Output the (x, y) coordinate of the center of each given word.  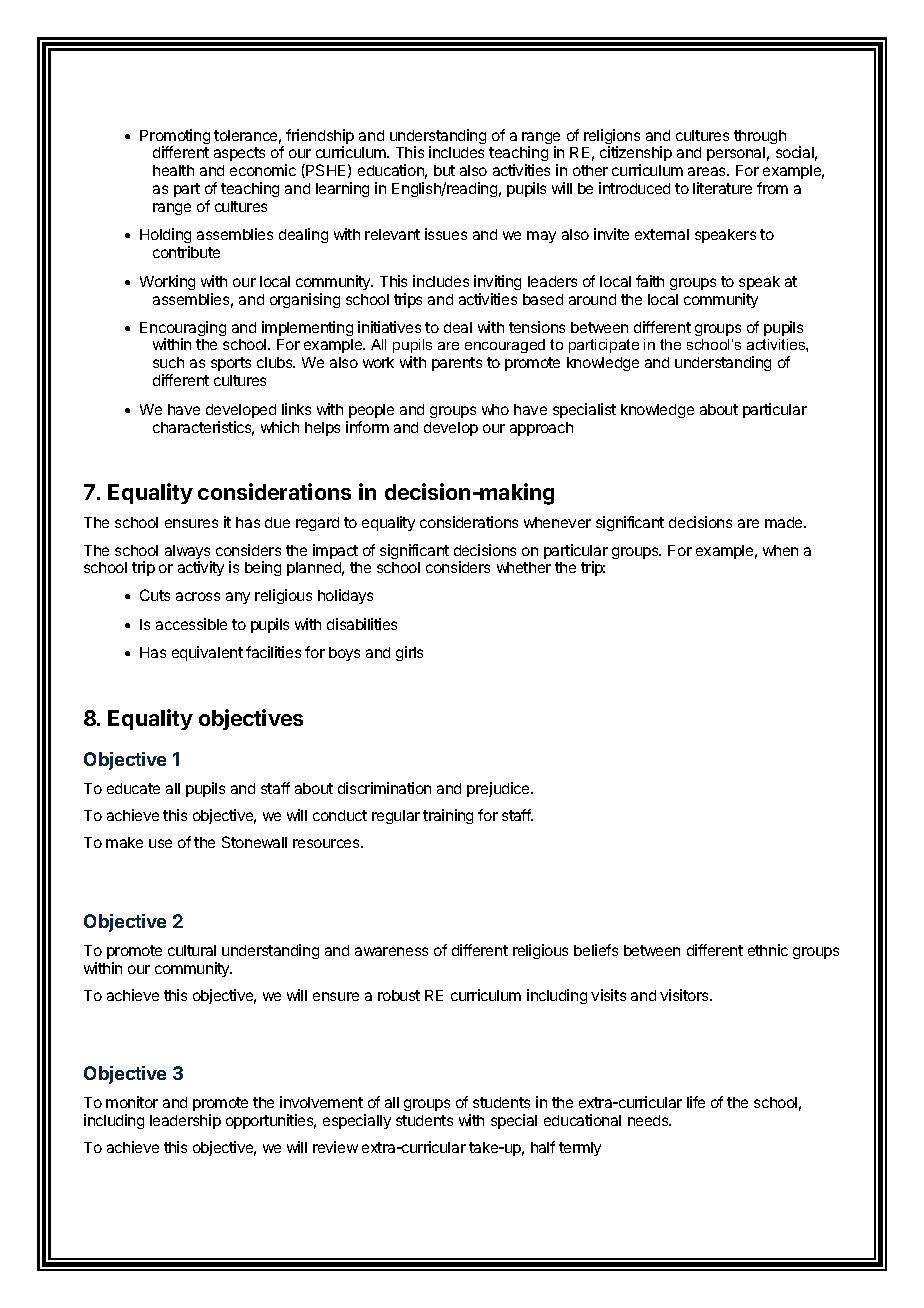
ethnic (768, 950)
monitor (132, 1102)
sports (231, 364)
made (785, 522)
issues (446, 234)
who (495, 409)
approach (541, 429)
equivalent (207, 653)
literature (722, 188)
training (448, 816)
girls (409, 653)
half (543, 1147)
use (160, 843)
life (696, 1102)
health (173, 170)
